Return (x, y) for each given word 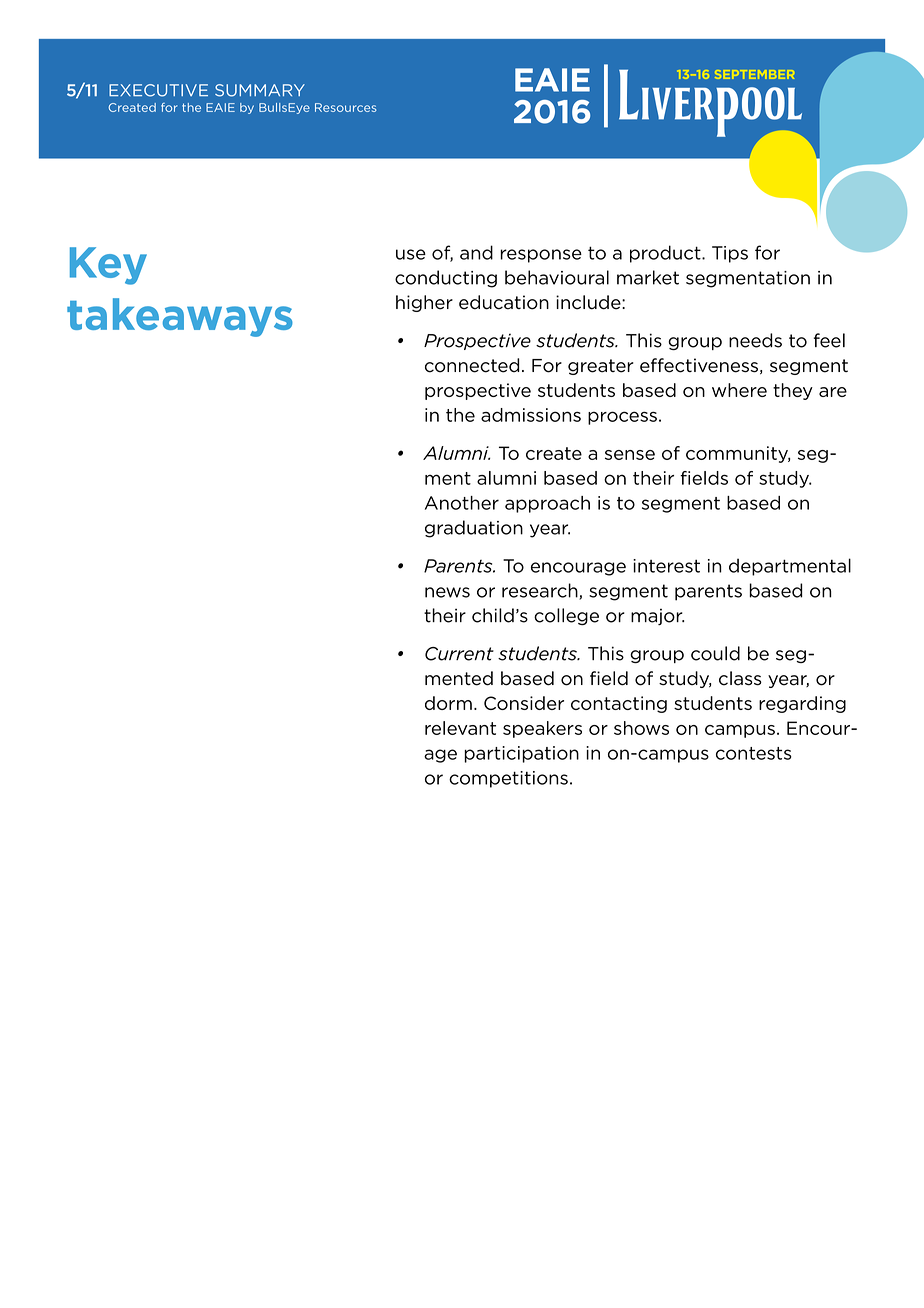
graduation (474, 529)
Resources (346, 107)
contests (754, 753)
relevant (460, 728)
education (504, 302)
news (447, 592)
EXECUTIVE (158, 90)
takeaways (180, 317)
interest (666, 566)
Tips (730, 254)
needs (755, 340)
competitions (508, 779)
